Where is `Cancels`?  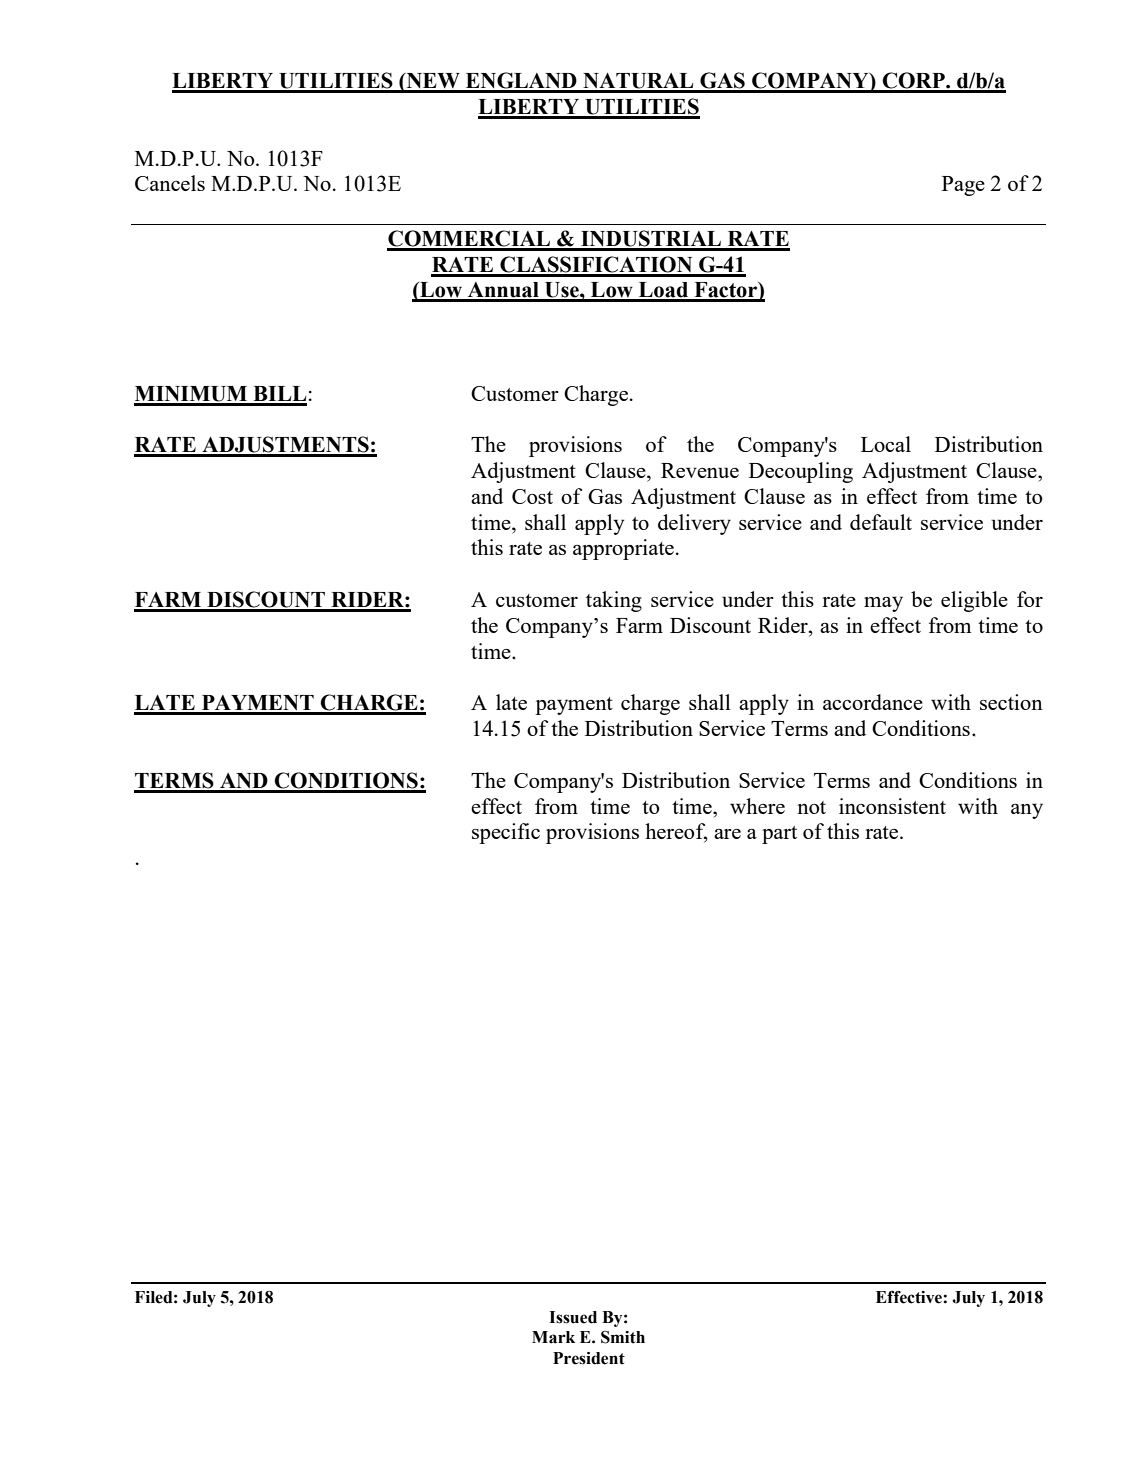 Cancels is located at coordinates (170, 183).
